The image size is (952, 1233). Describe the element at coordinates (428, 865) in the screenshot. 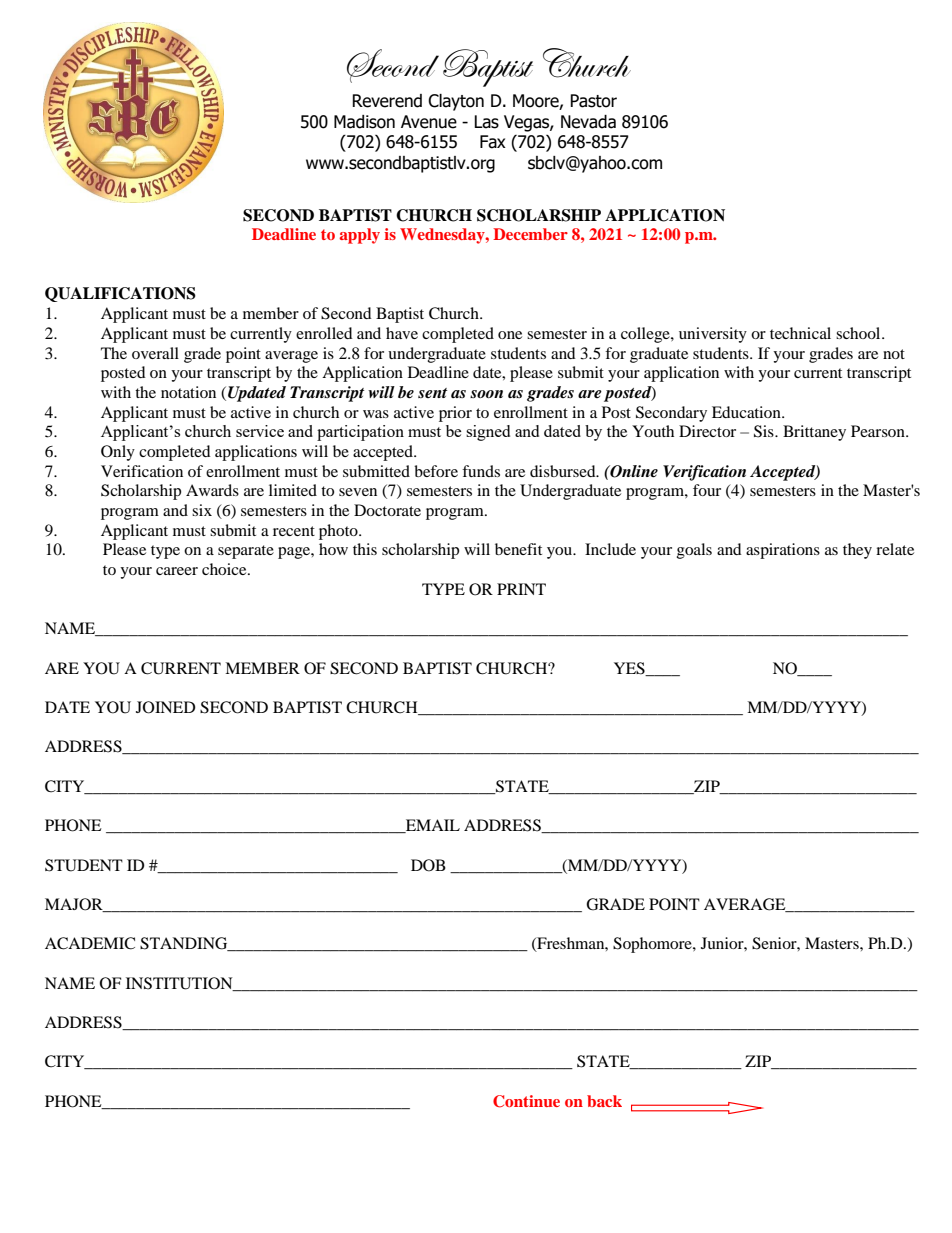

I see `DOB` at that location.
